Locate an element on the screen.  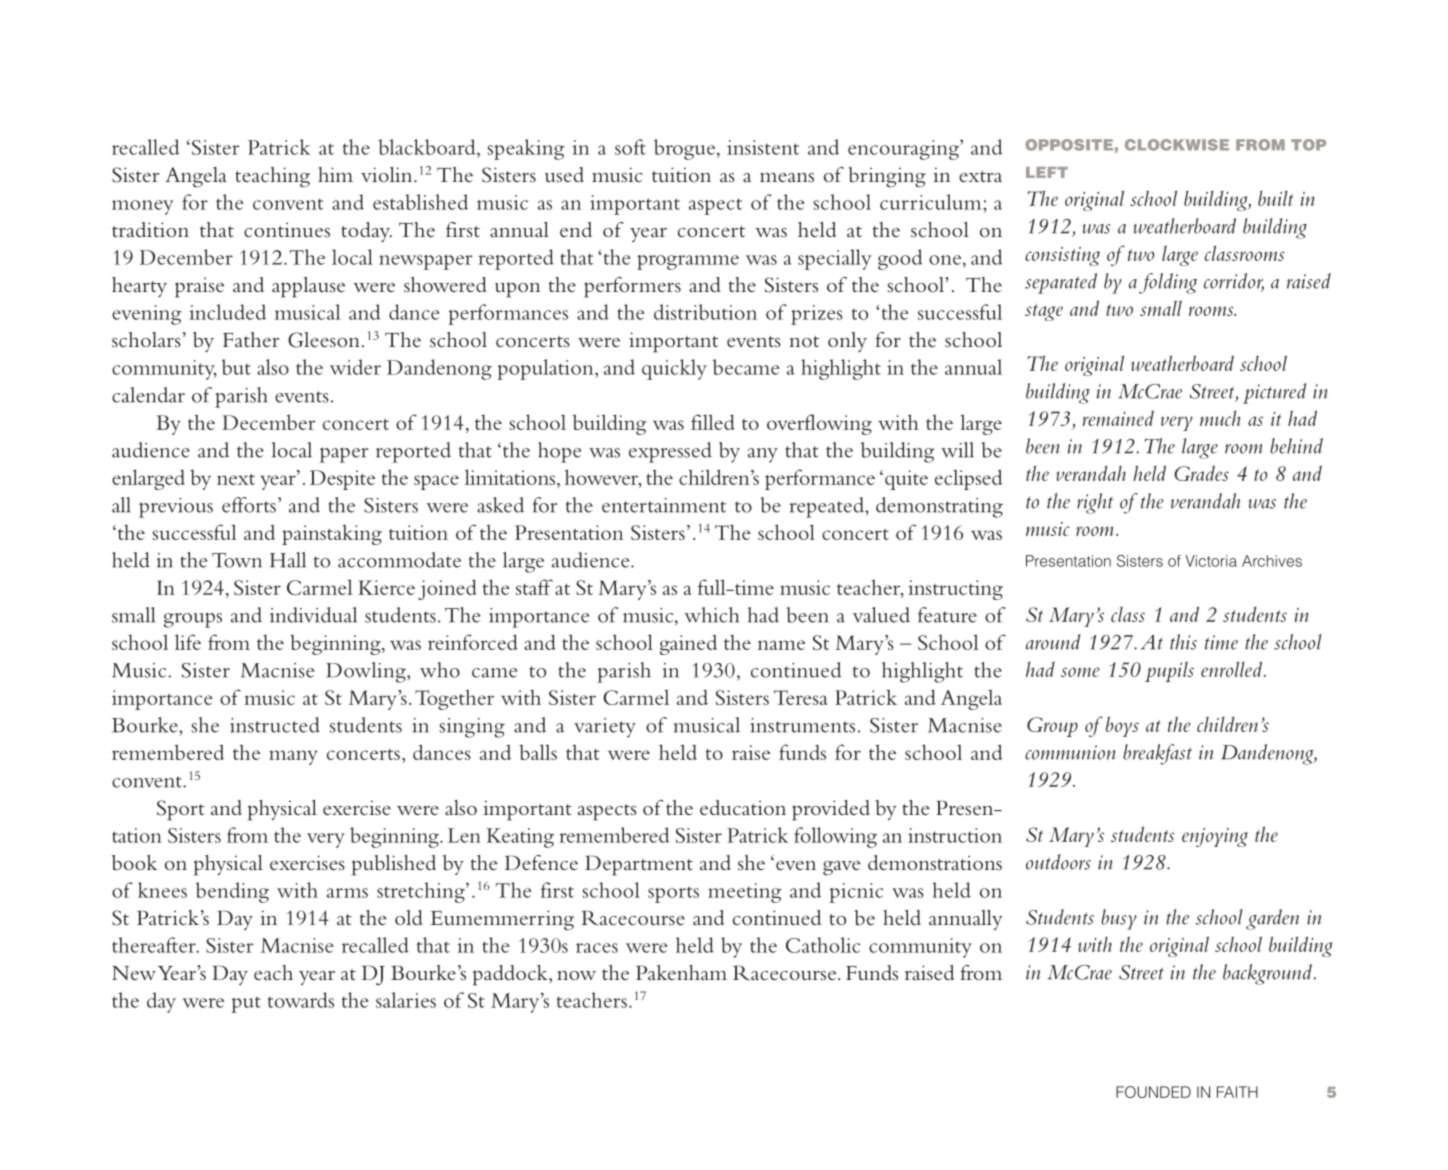
instructed is located at coordinates (275, 725).
